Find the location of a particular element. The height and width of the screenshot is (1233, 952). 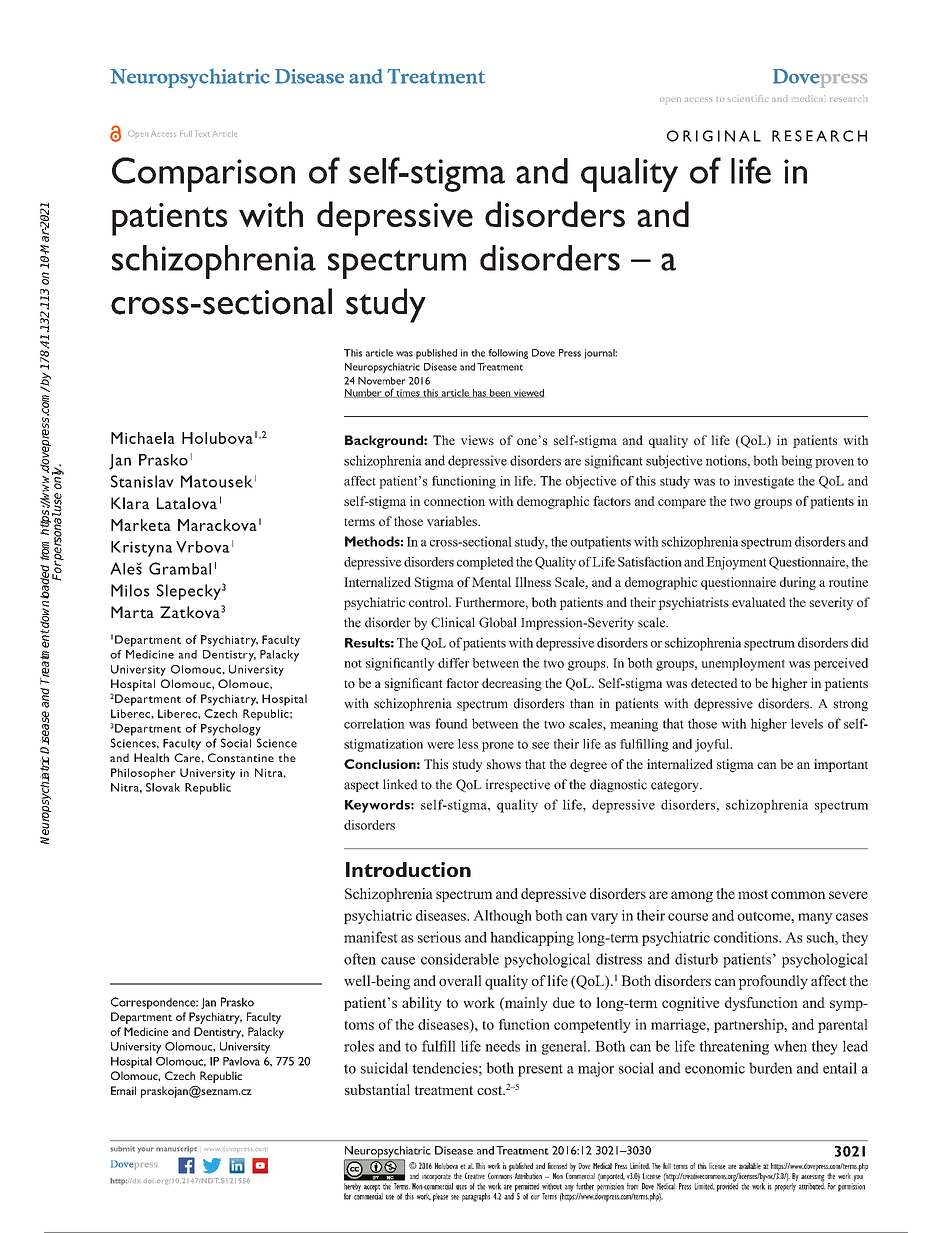

scientific is located at coordinates (747, 98).
